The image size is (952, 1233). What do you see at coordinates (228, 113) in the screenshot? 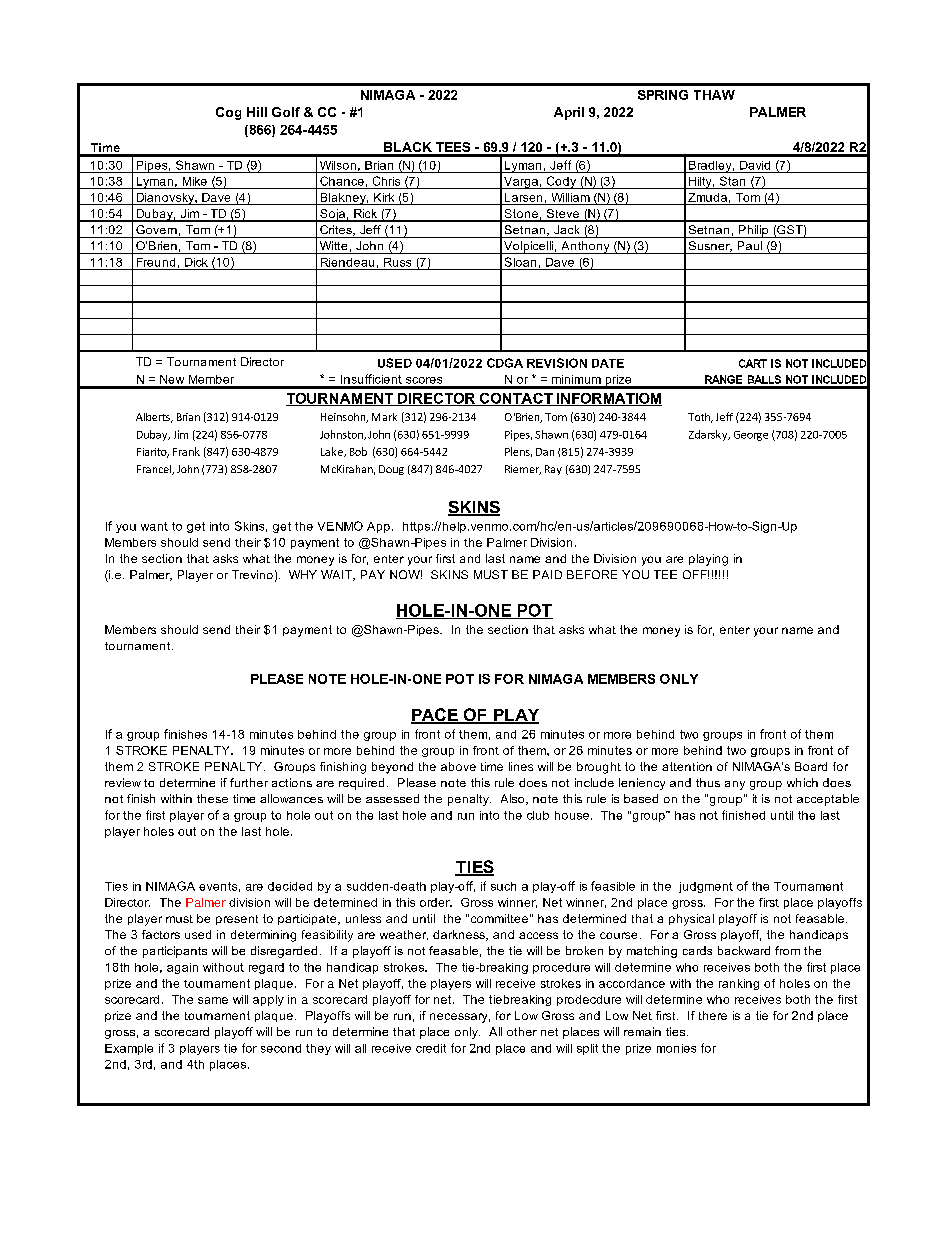
I see `Cog` at bounding box center [228, 113].
